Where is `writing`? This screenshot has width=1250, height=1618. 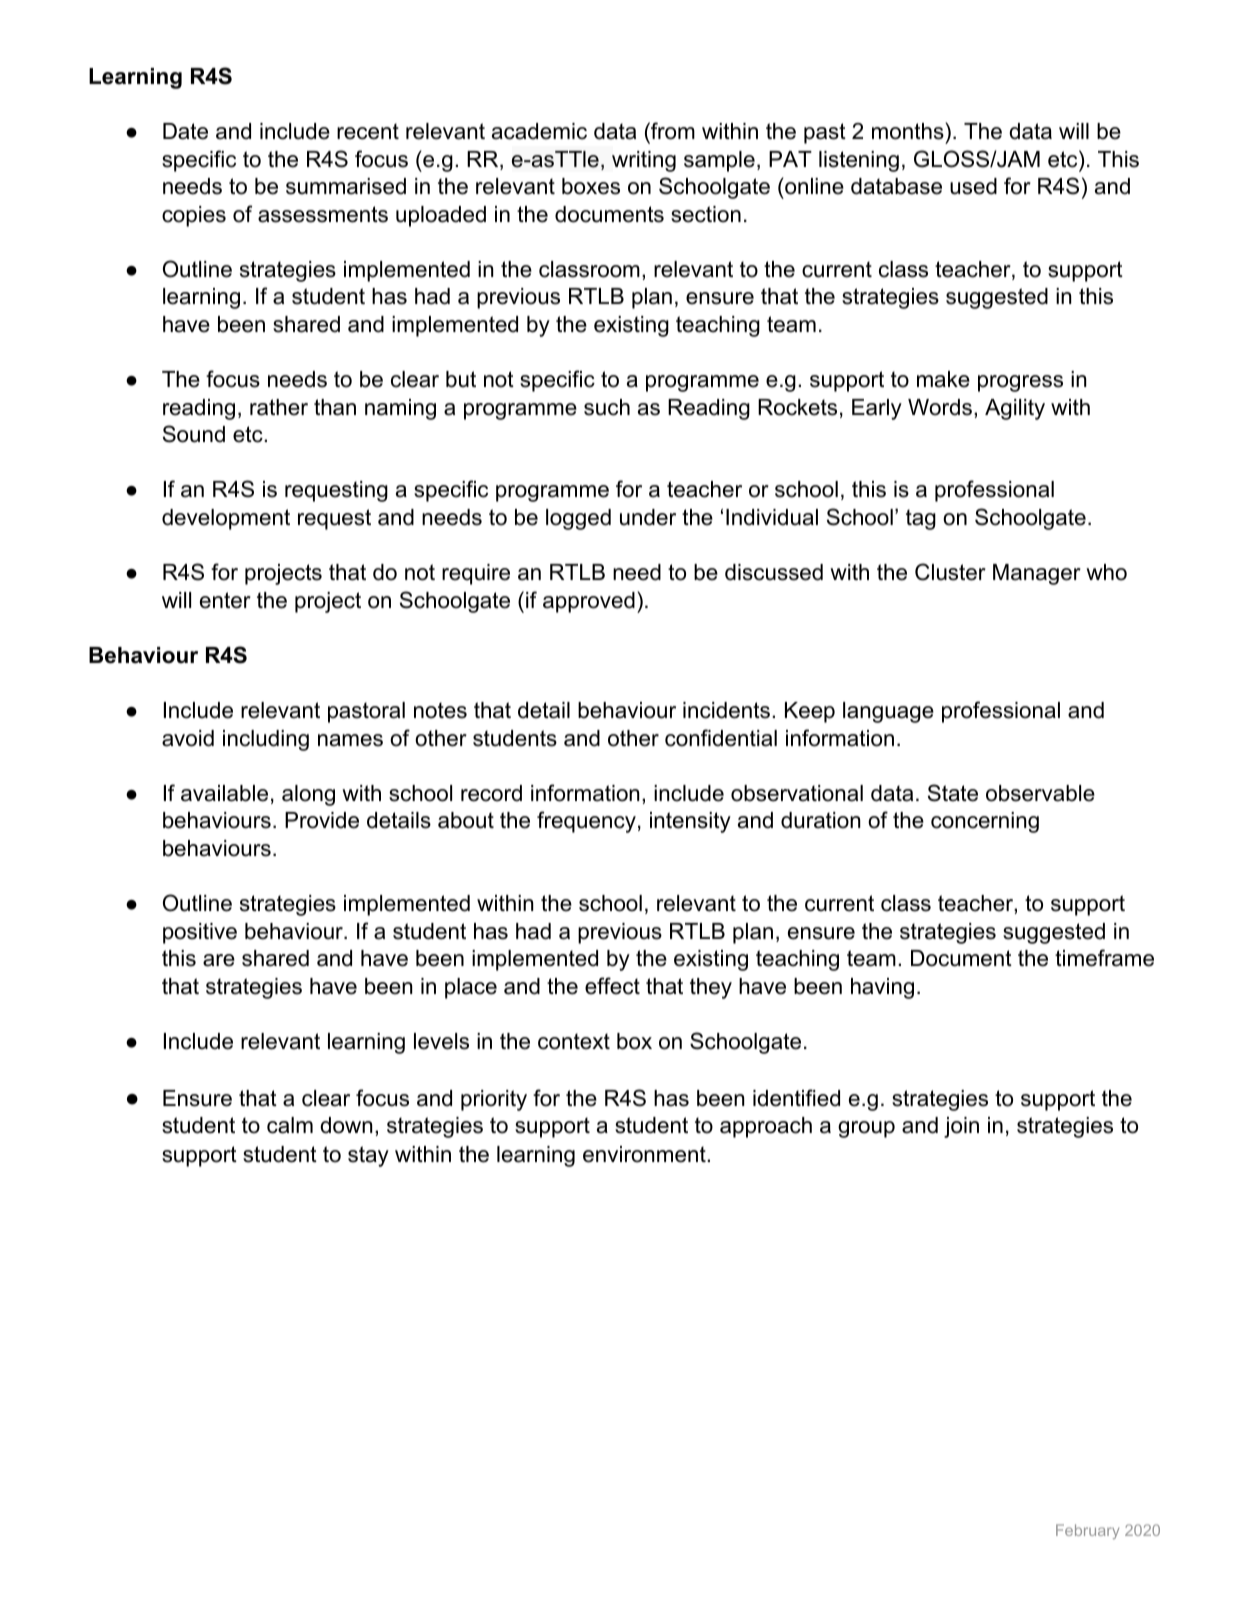 writing is located at coordinates (644, 161).
